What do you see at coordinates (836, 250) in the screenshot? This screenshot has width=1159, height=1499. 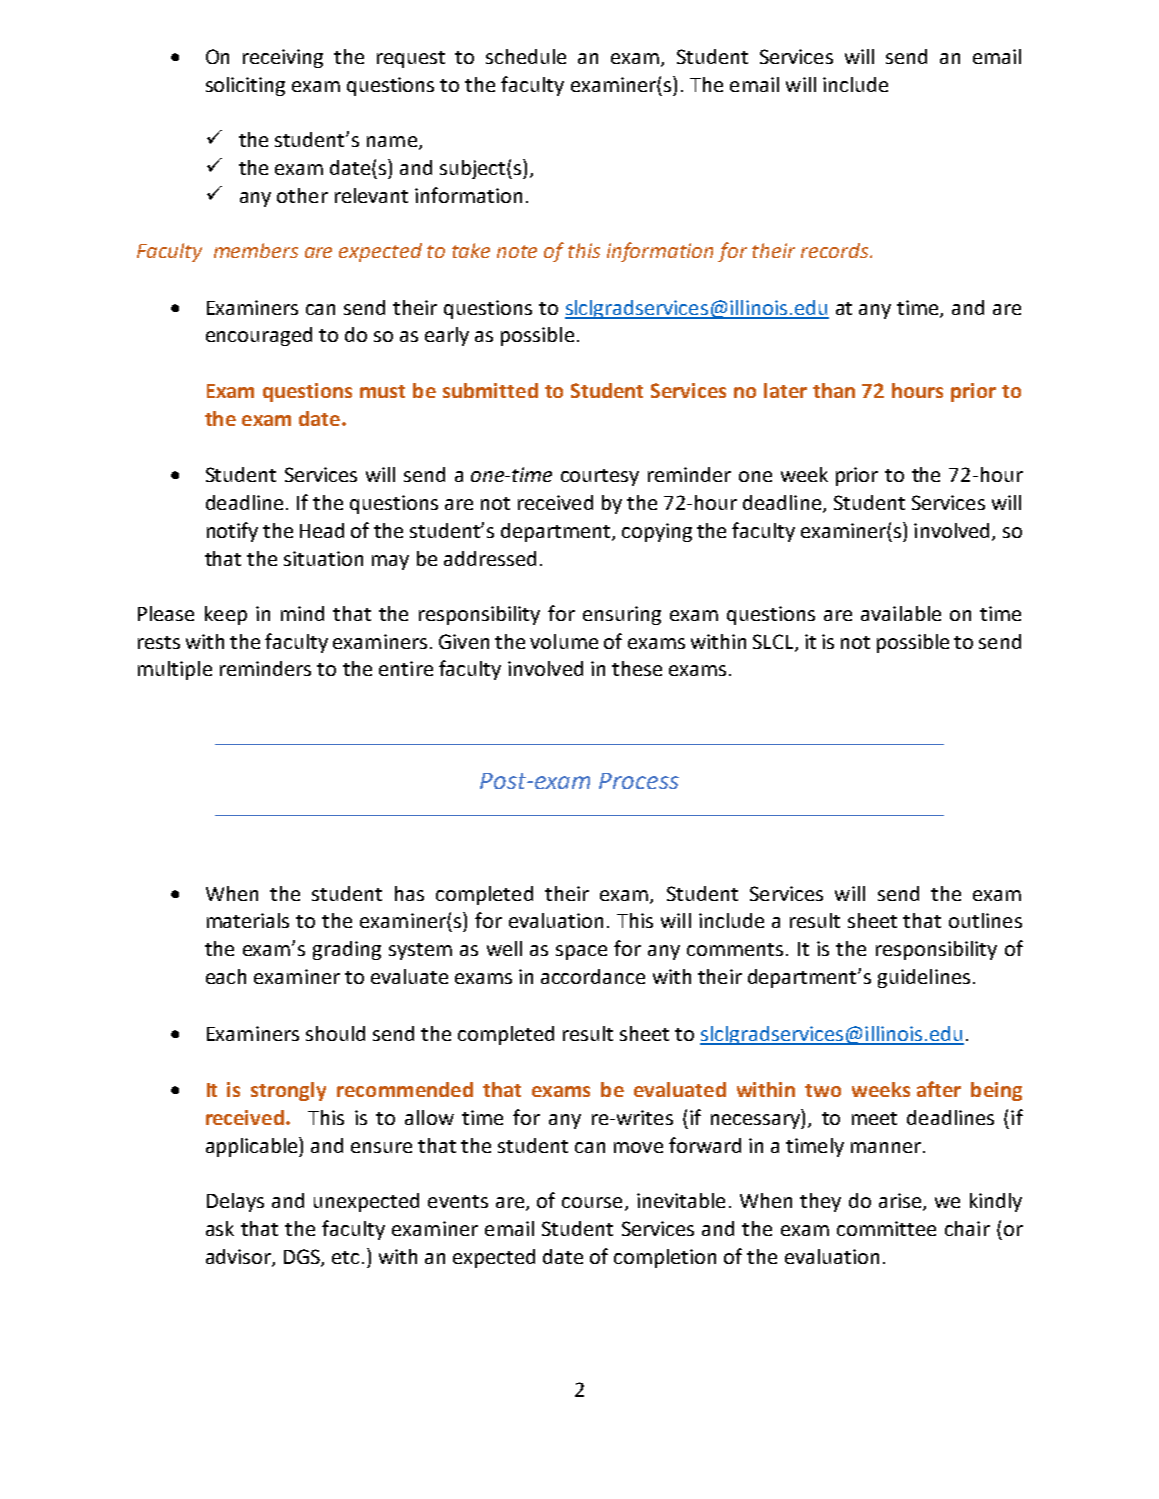 I see `records` at bounding box center [836, 250].
